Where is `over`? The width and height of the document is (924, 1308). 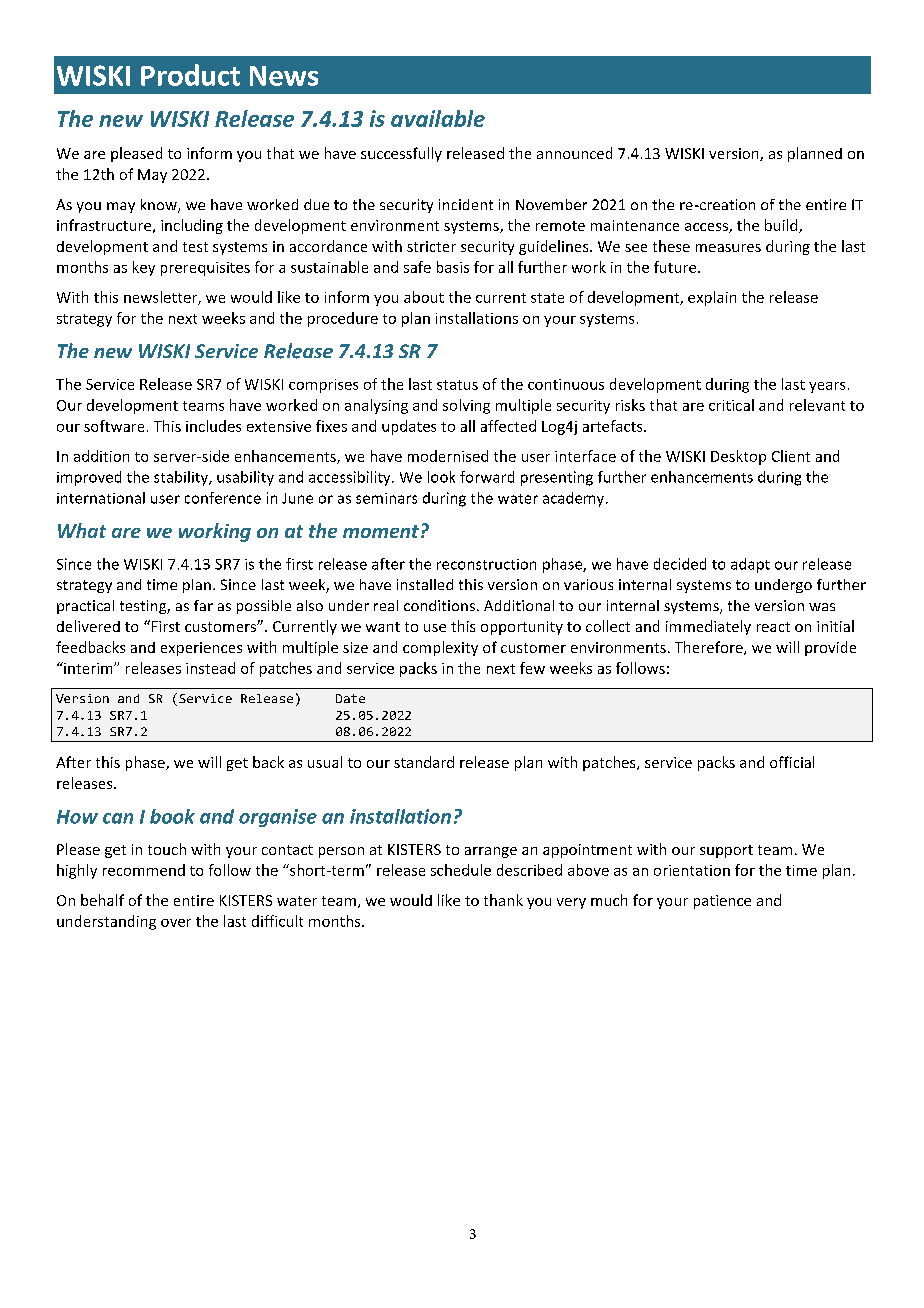
over is located at coordinates (176, 923).
